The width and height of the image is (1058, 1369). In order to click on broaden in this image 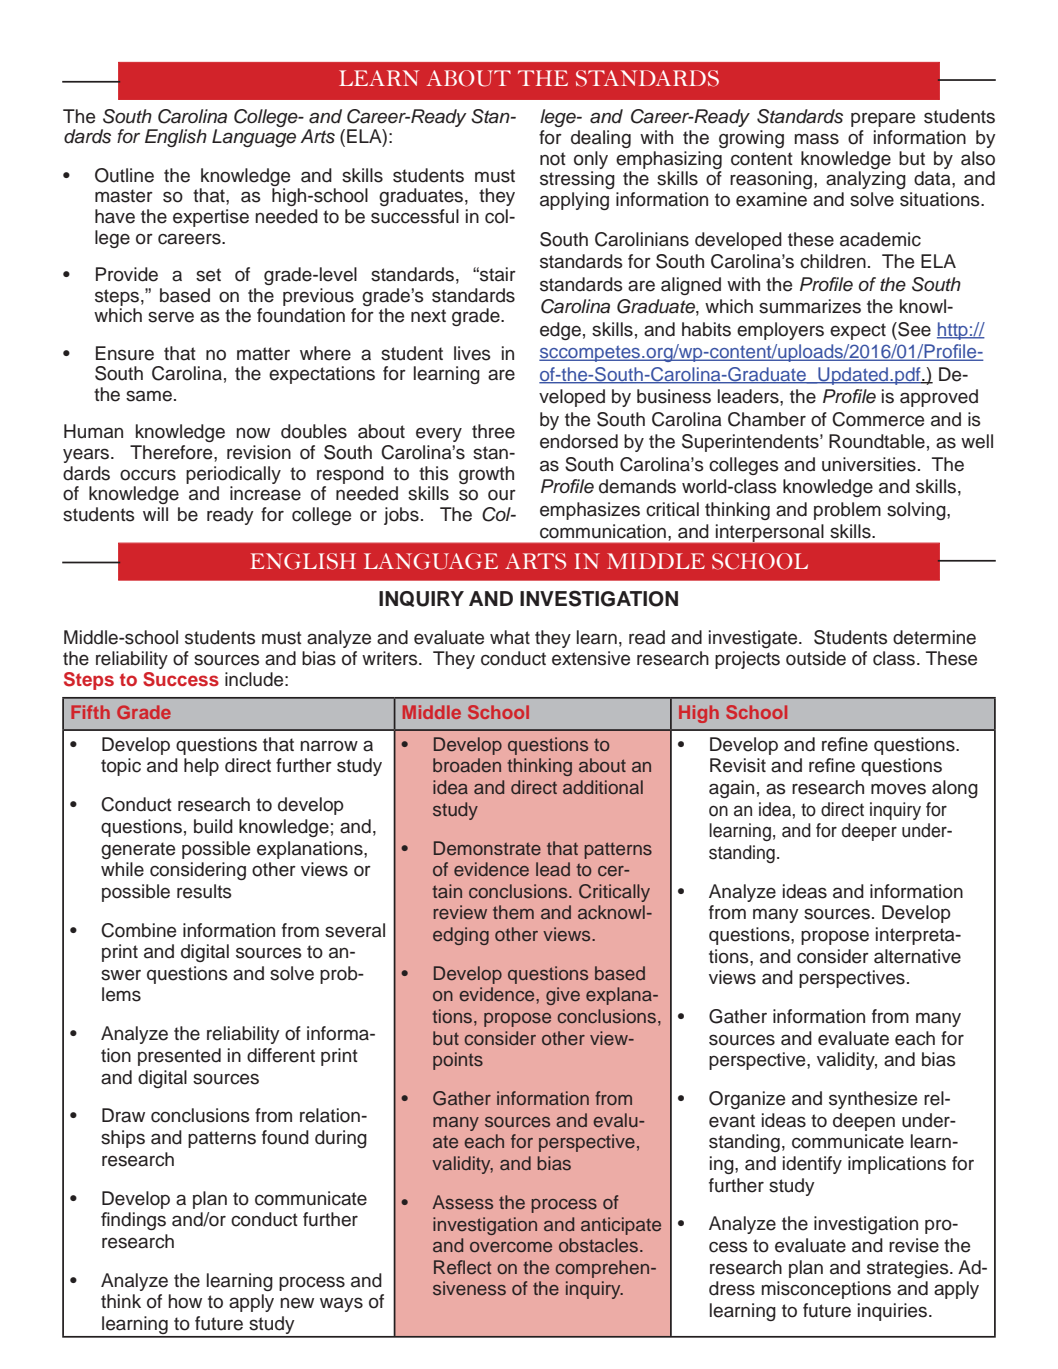, I will do `click(467, 765)`.
